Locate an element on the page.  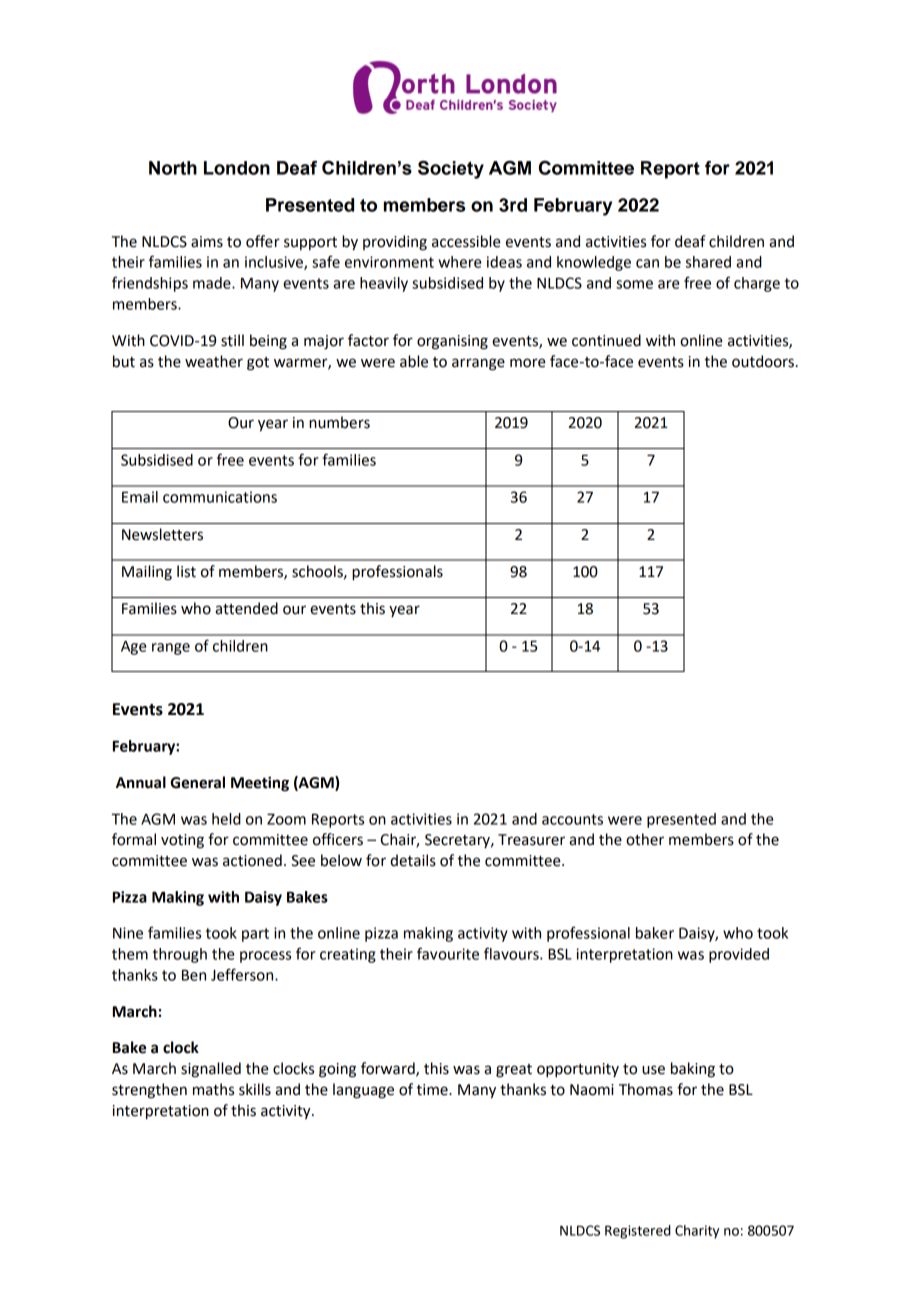
maths is located at coordinates (213, 1089).
